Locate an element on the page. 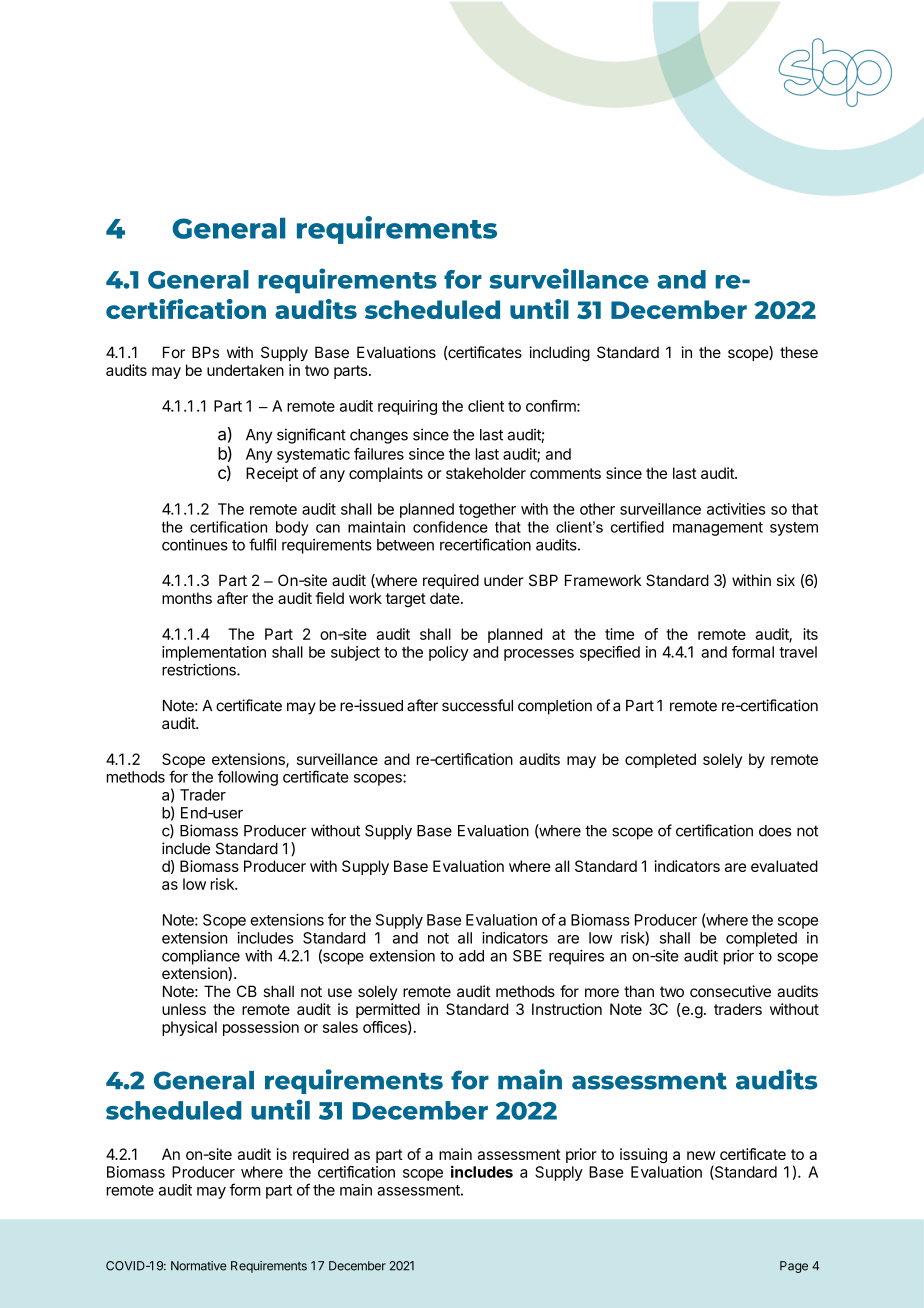  implementation is located at coordinates (214, 653).
